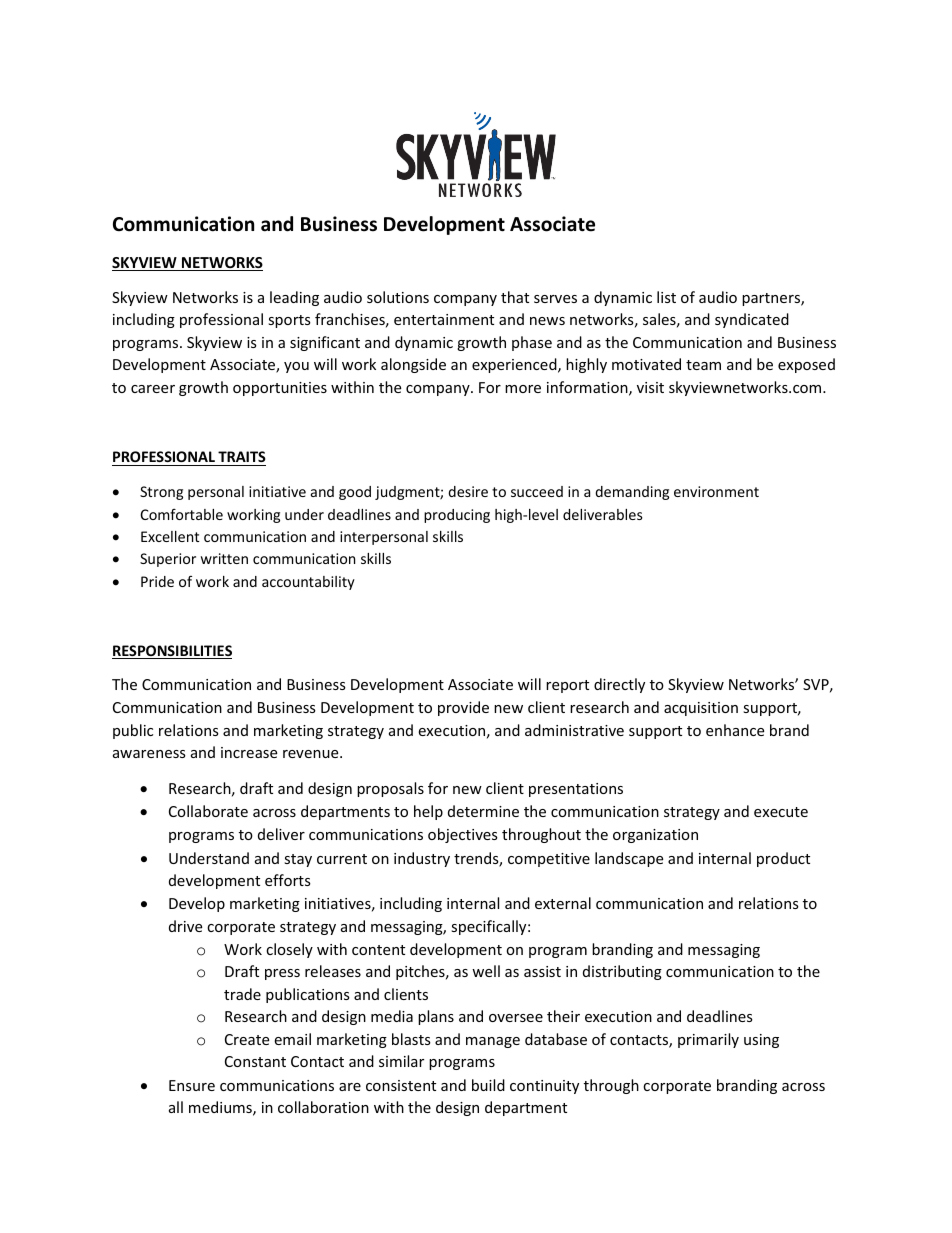  I want to click on Comfortable, so click(182, 514).
